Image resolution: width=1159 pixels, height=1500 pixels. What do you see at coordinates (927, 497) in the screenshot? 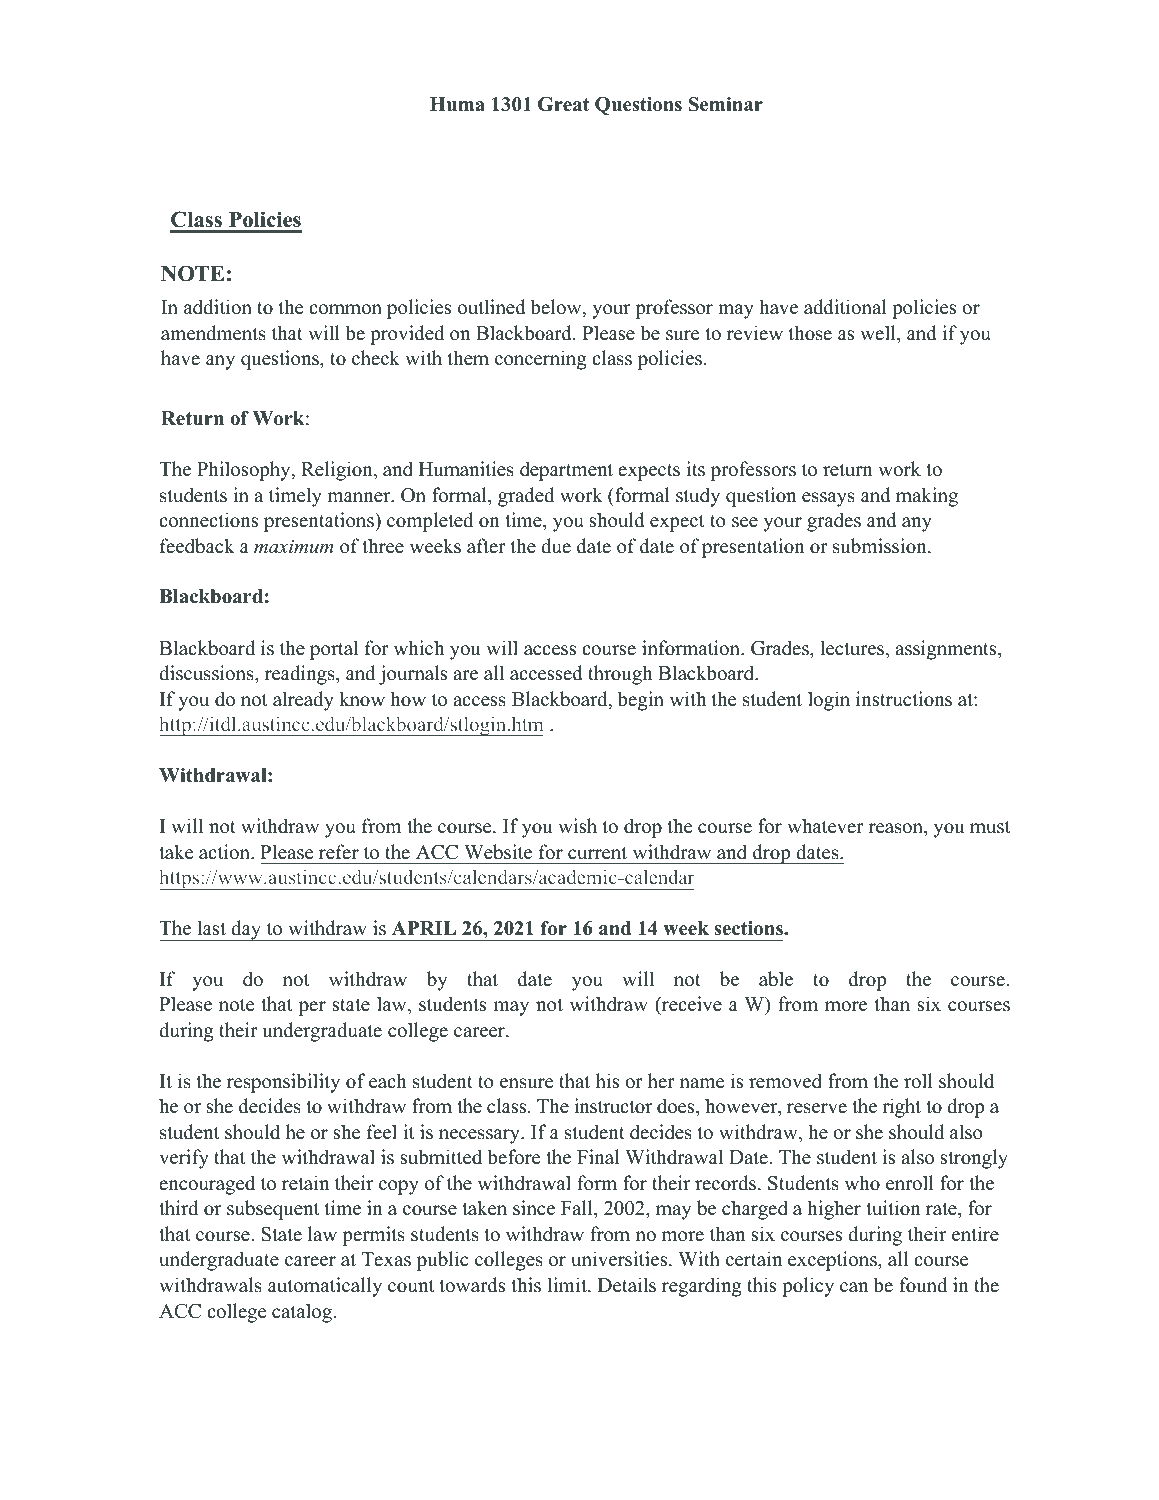
I see `making` at bounding box center [927, 497].
